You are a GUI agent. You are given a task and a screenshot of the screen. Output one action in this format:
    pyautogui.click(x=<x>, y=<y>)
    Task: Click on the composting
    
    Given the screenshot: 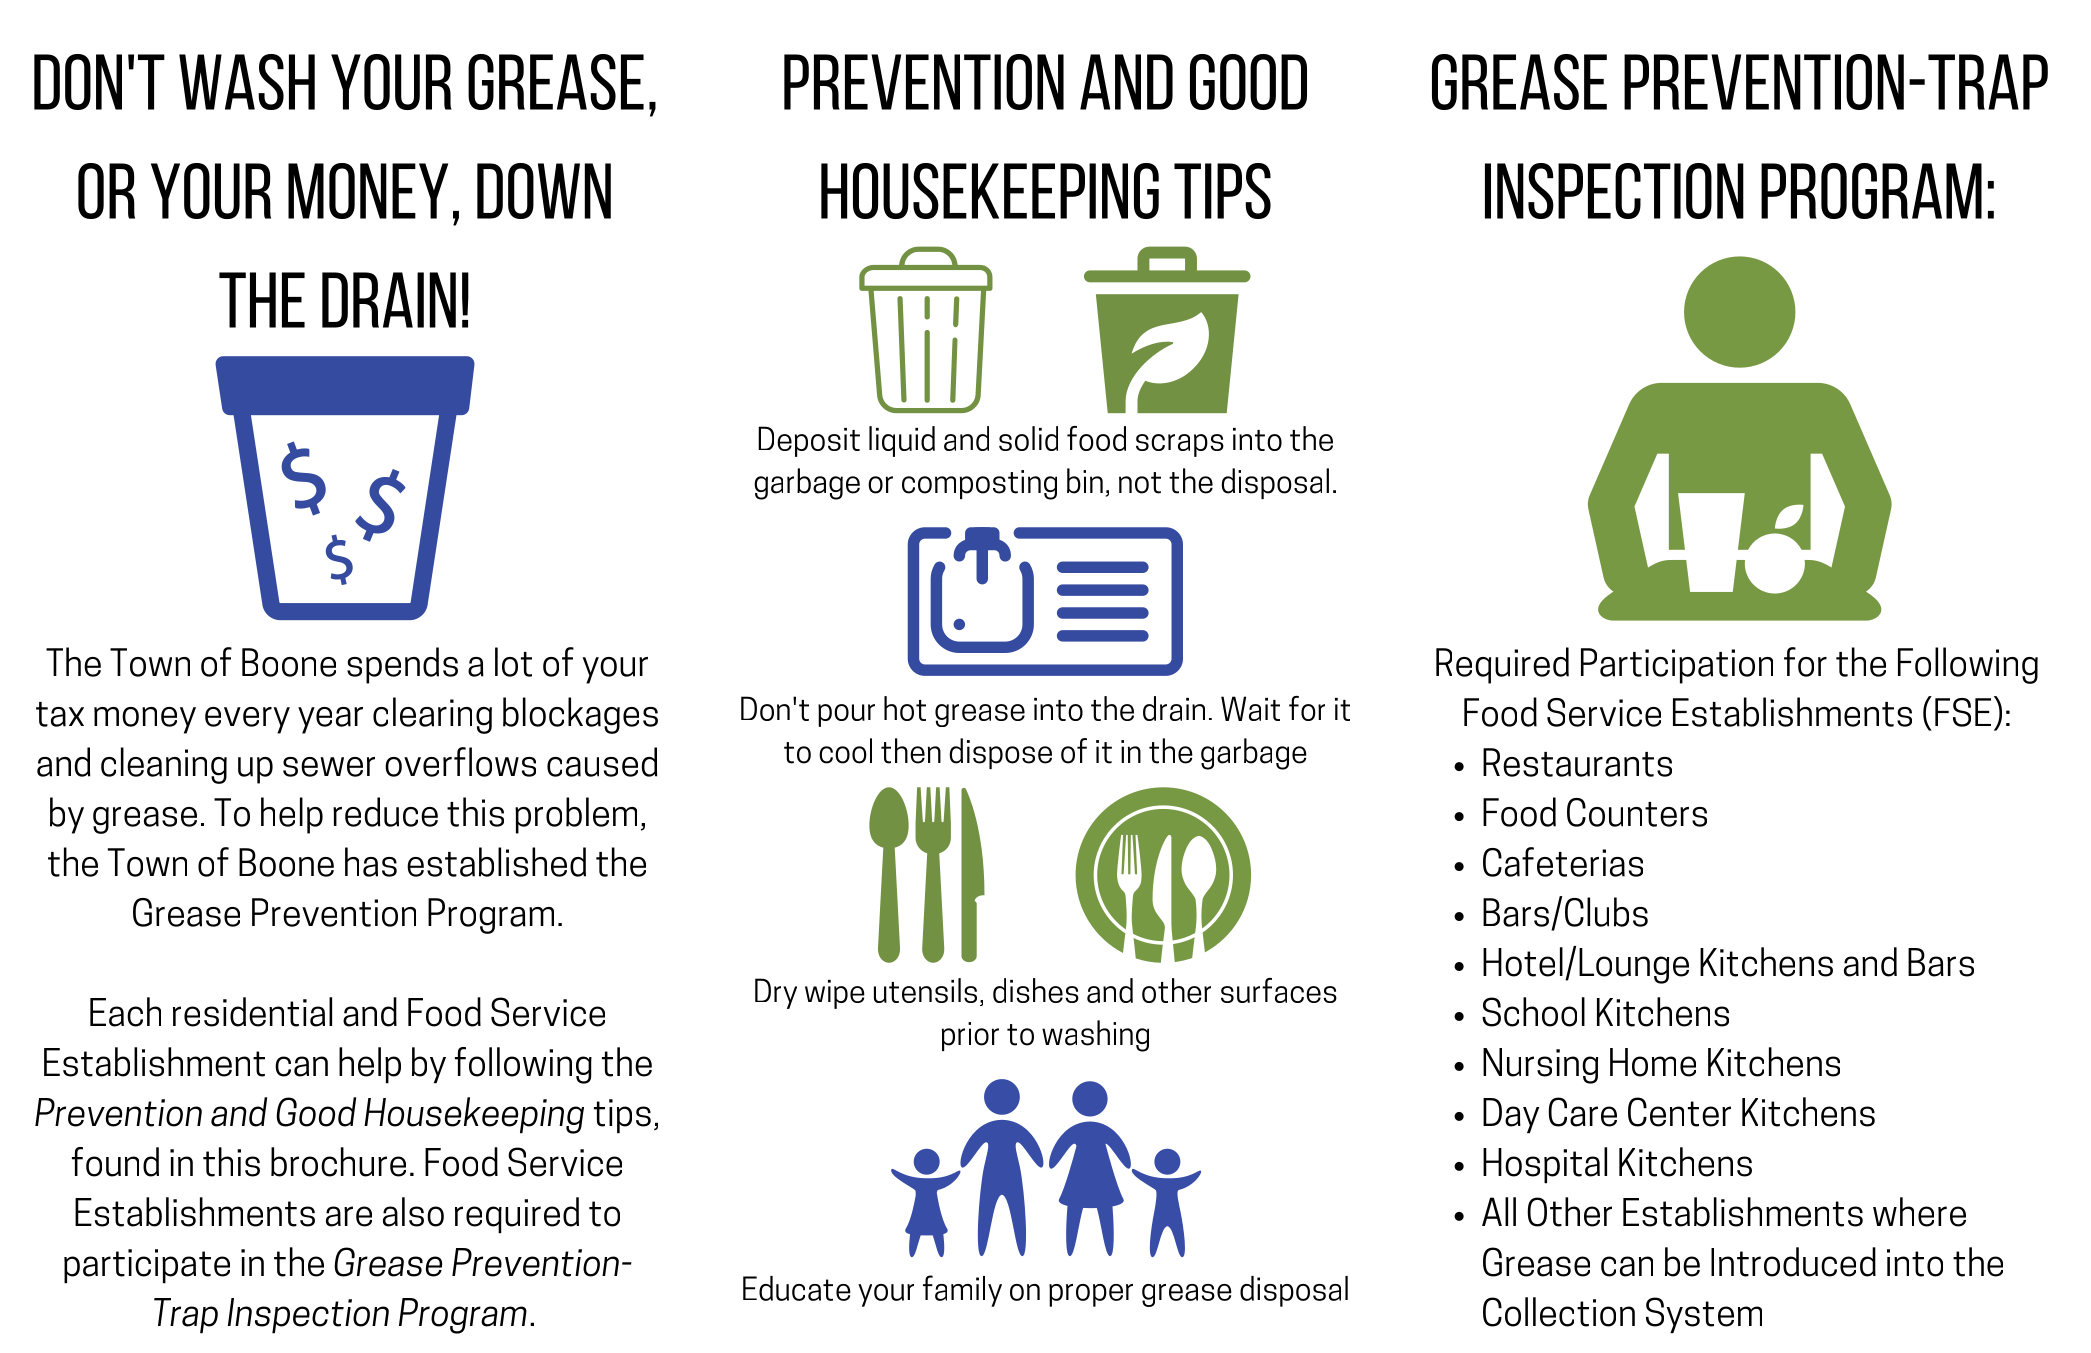 What is the action you would take?
    pyautogui.click(x=979, y=485)
